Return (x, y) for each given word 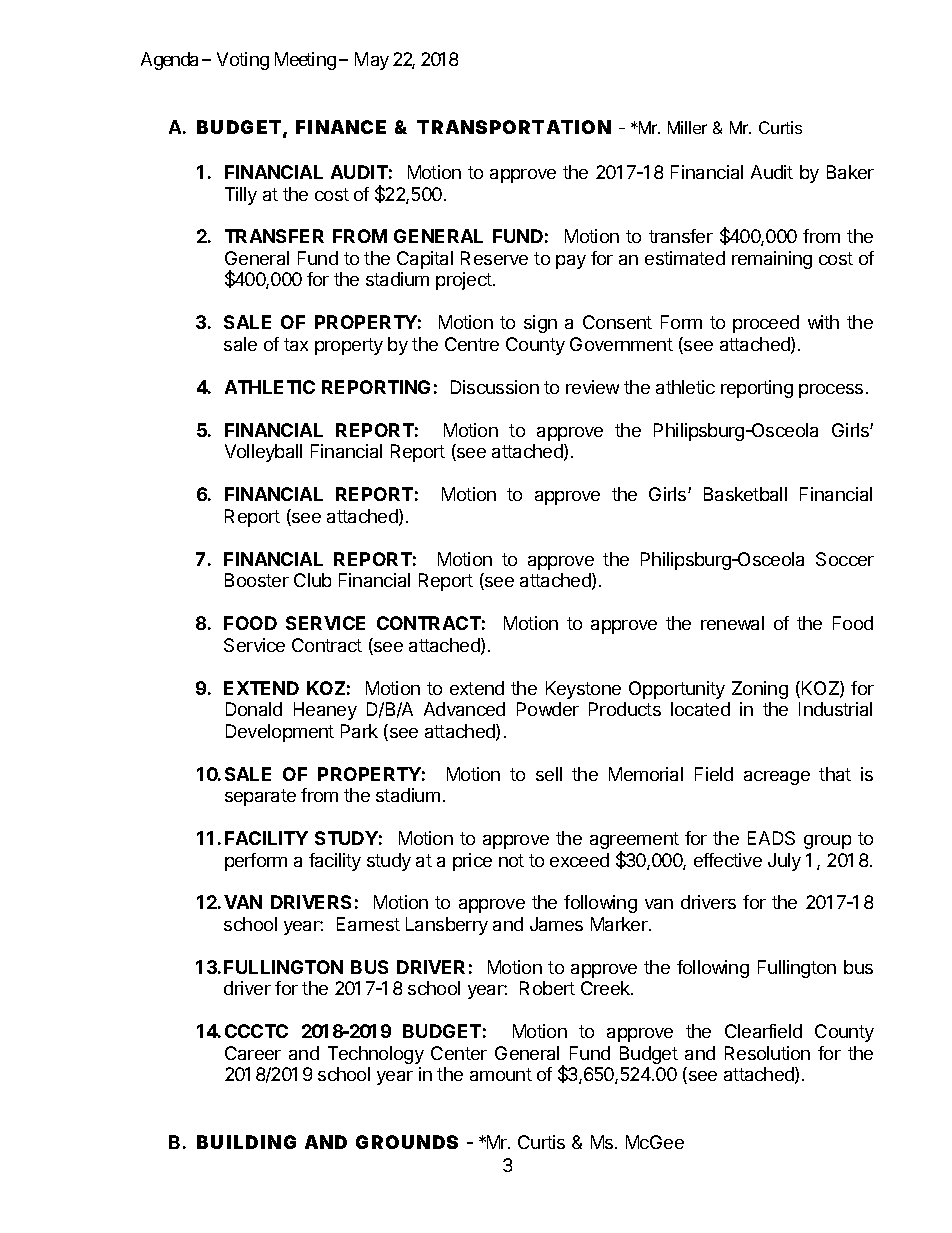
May (372, 61)
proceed (766, 324)
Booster (257, 580)
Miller (687, 127)
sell (549, 774)
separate (260, 797)
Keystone (583, 690)
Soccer (845, 559)
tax (296, 344)
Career (253, 1053)
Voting (243, 61)
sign (540, 324)
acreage (777, 778)
